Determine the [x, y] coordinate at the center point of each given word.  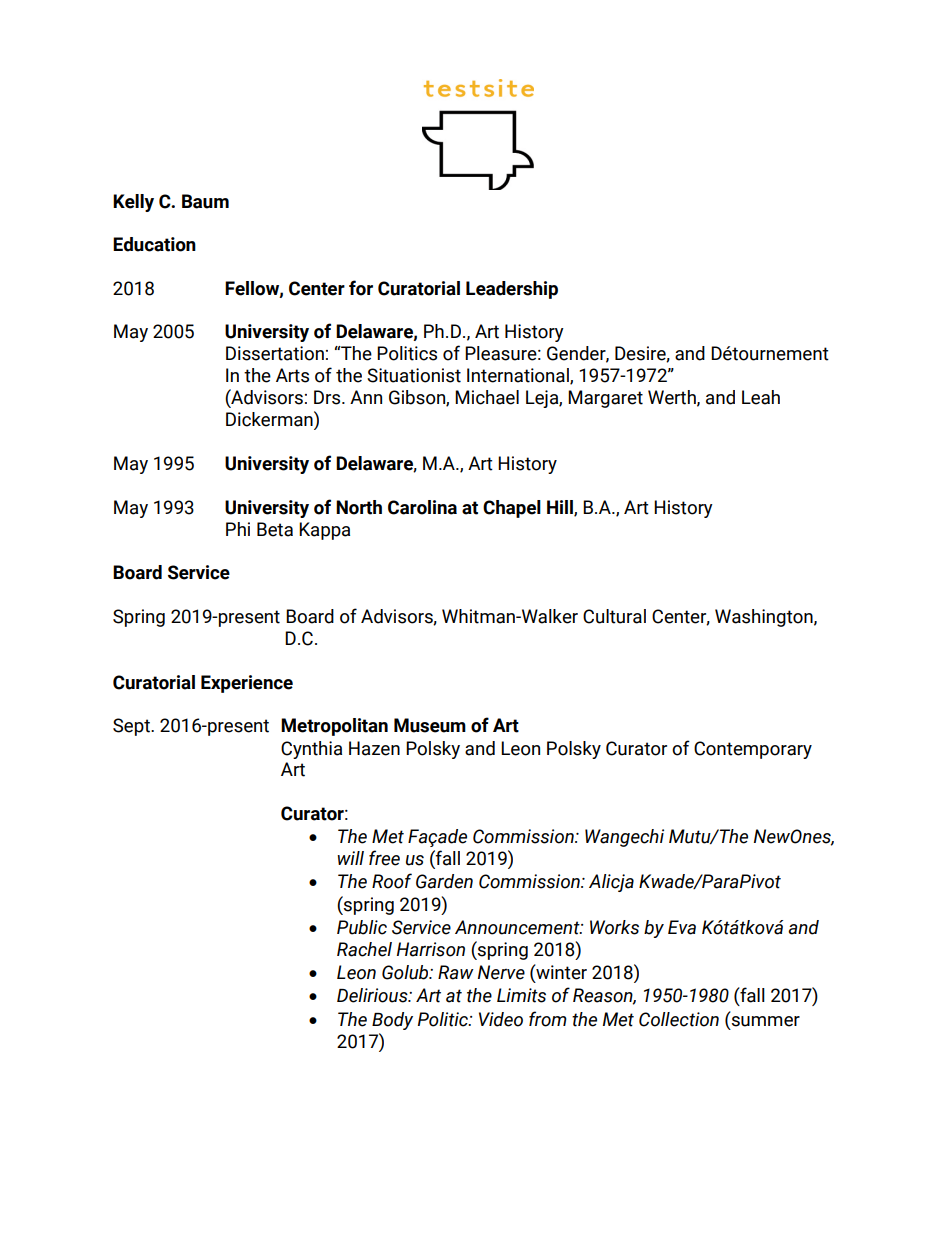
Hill [561, 508]
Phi [238, 529]
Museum [430, 725]
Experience [247, 684]
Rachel [364, 949]
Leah [761, 397]
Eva [682, 927]
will [350, 858]
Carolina [422, 507]
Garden [444, 881]
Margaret [605, 399]
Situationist [414, 375]
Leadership [512, 290]
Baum [205, 201]
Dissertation [275, 353]
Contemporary [753, 750]
